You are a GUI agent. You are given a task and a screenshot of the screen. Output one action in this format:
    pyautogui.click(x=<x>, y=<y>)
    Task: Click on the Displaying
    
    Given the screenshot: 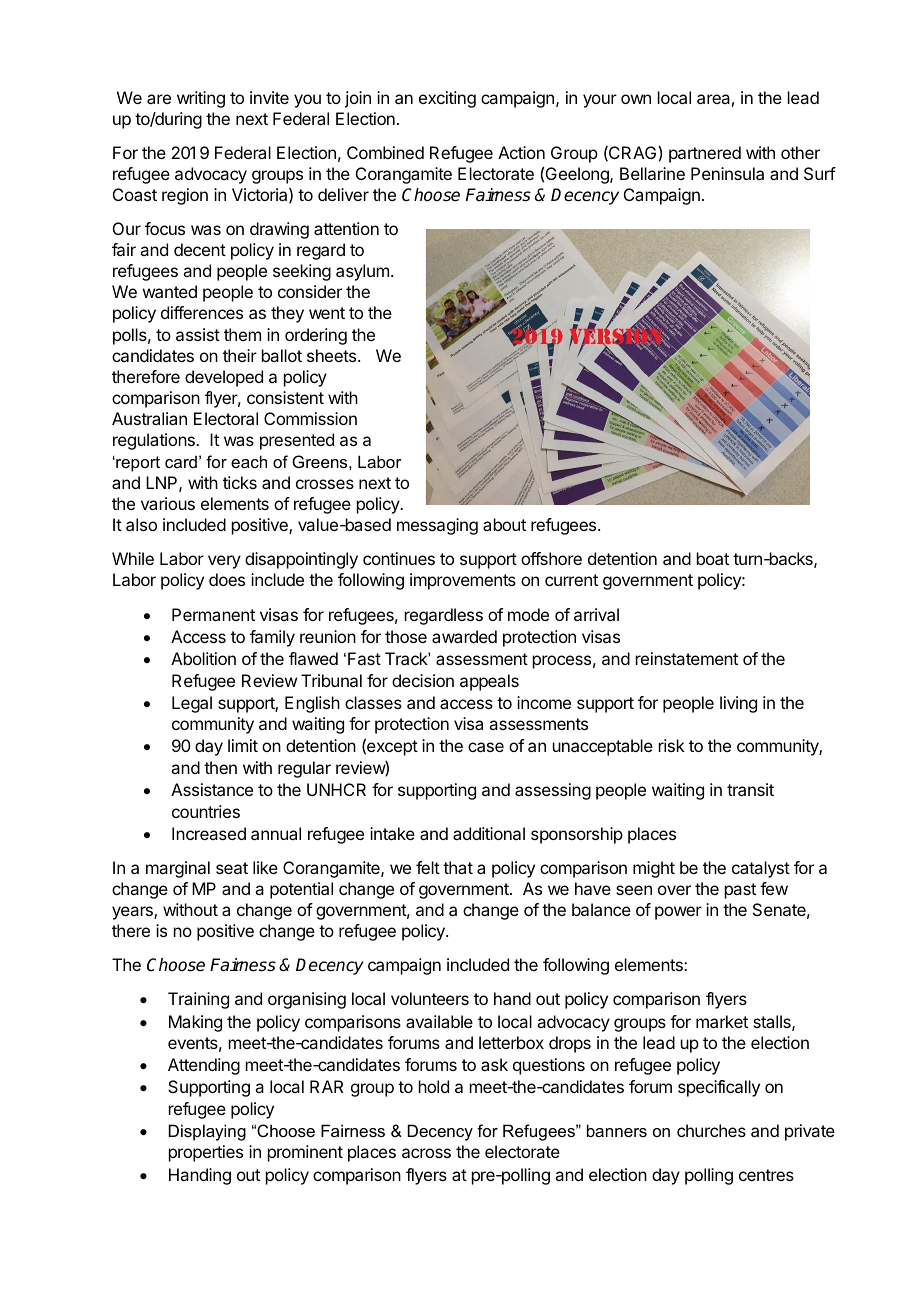 What is the action you would take?
    pyautogui.click(x=207, y=1132)
